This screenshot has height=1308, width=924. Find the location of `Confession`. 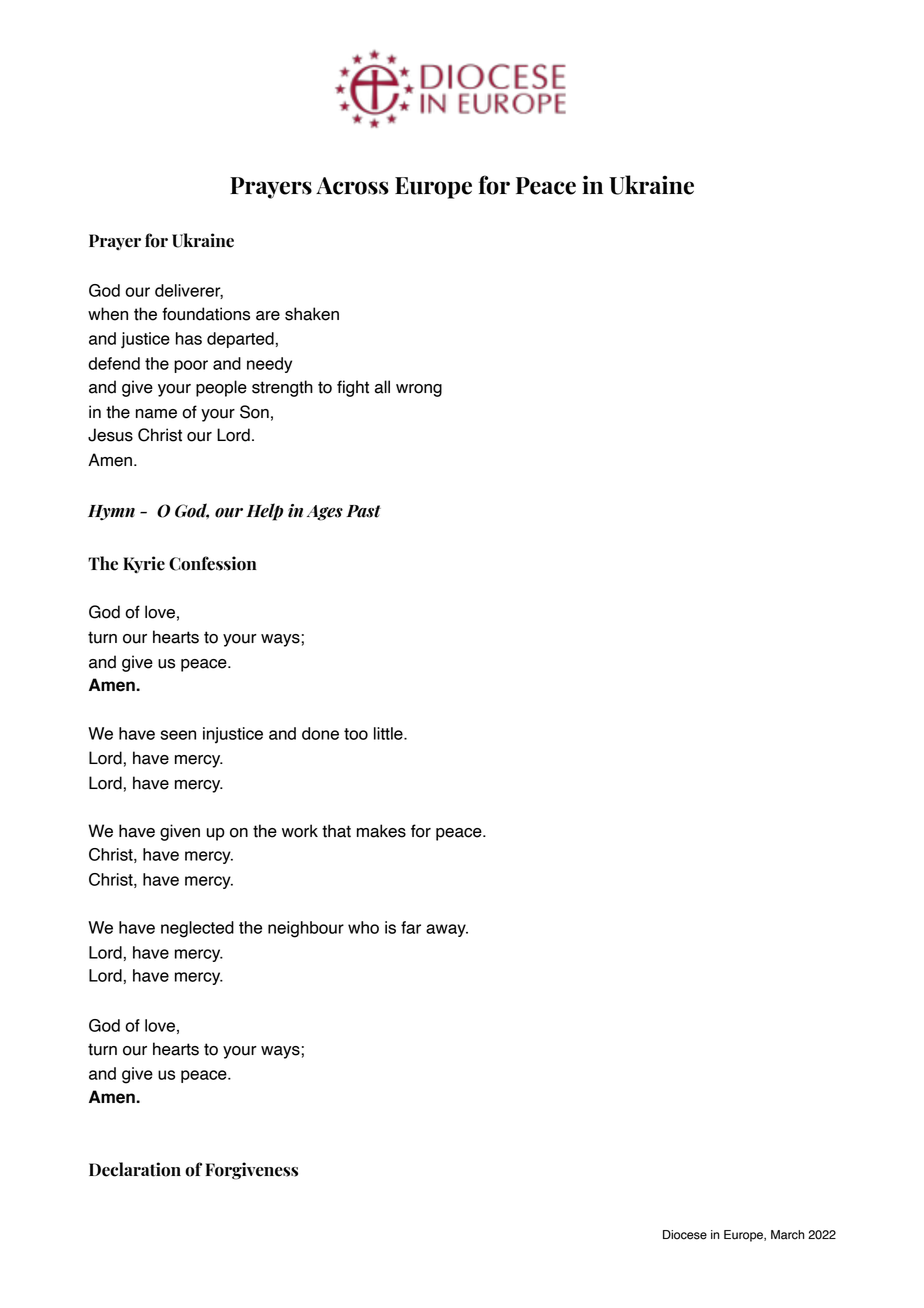

Confession is located at coordinates (213, 563).
